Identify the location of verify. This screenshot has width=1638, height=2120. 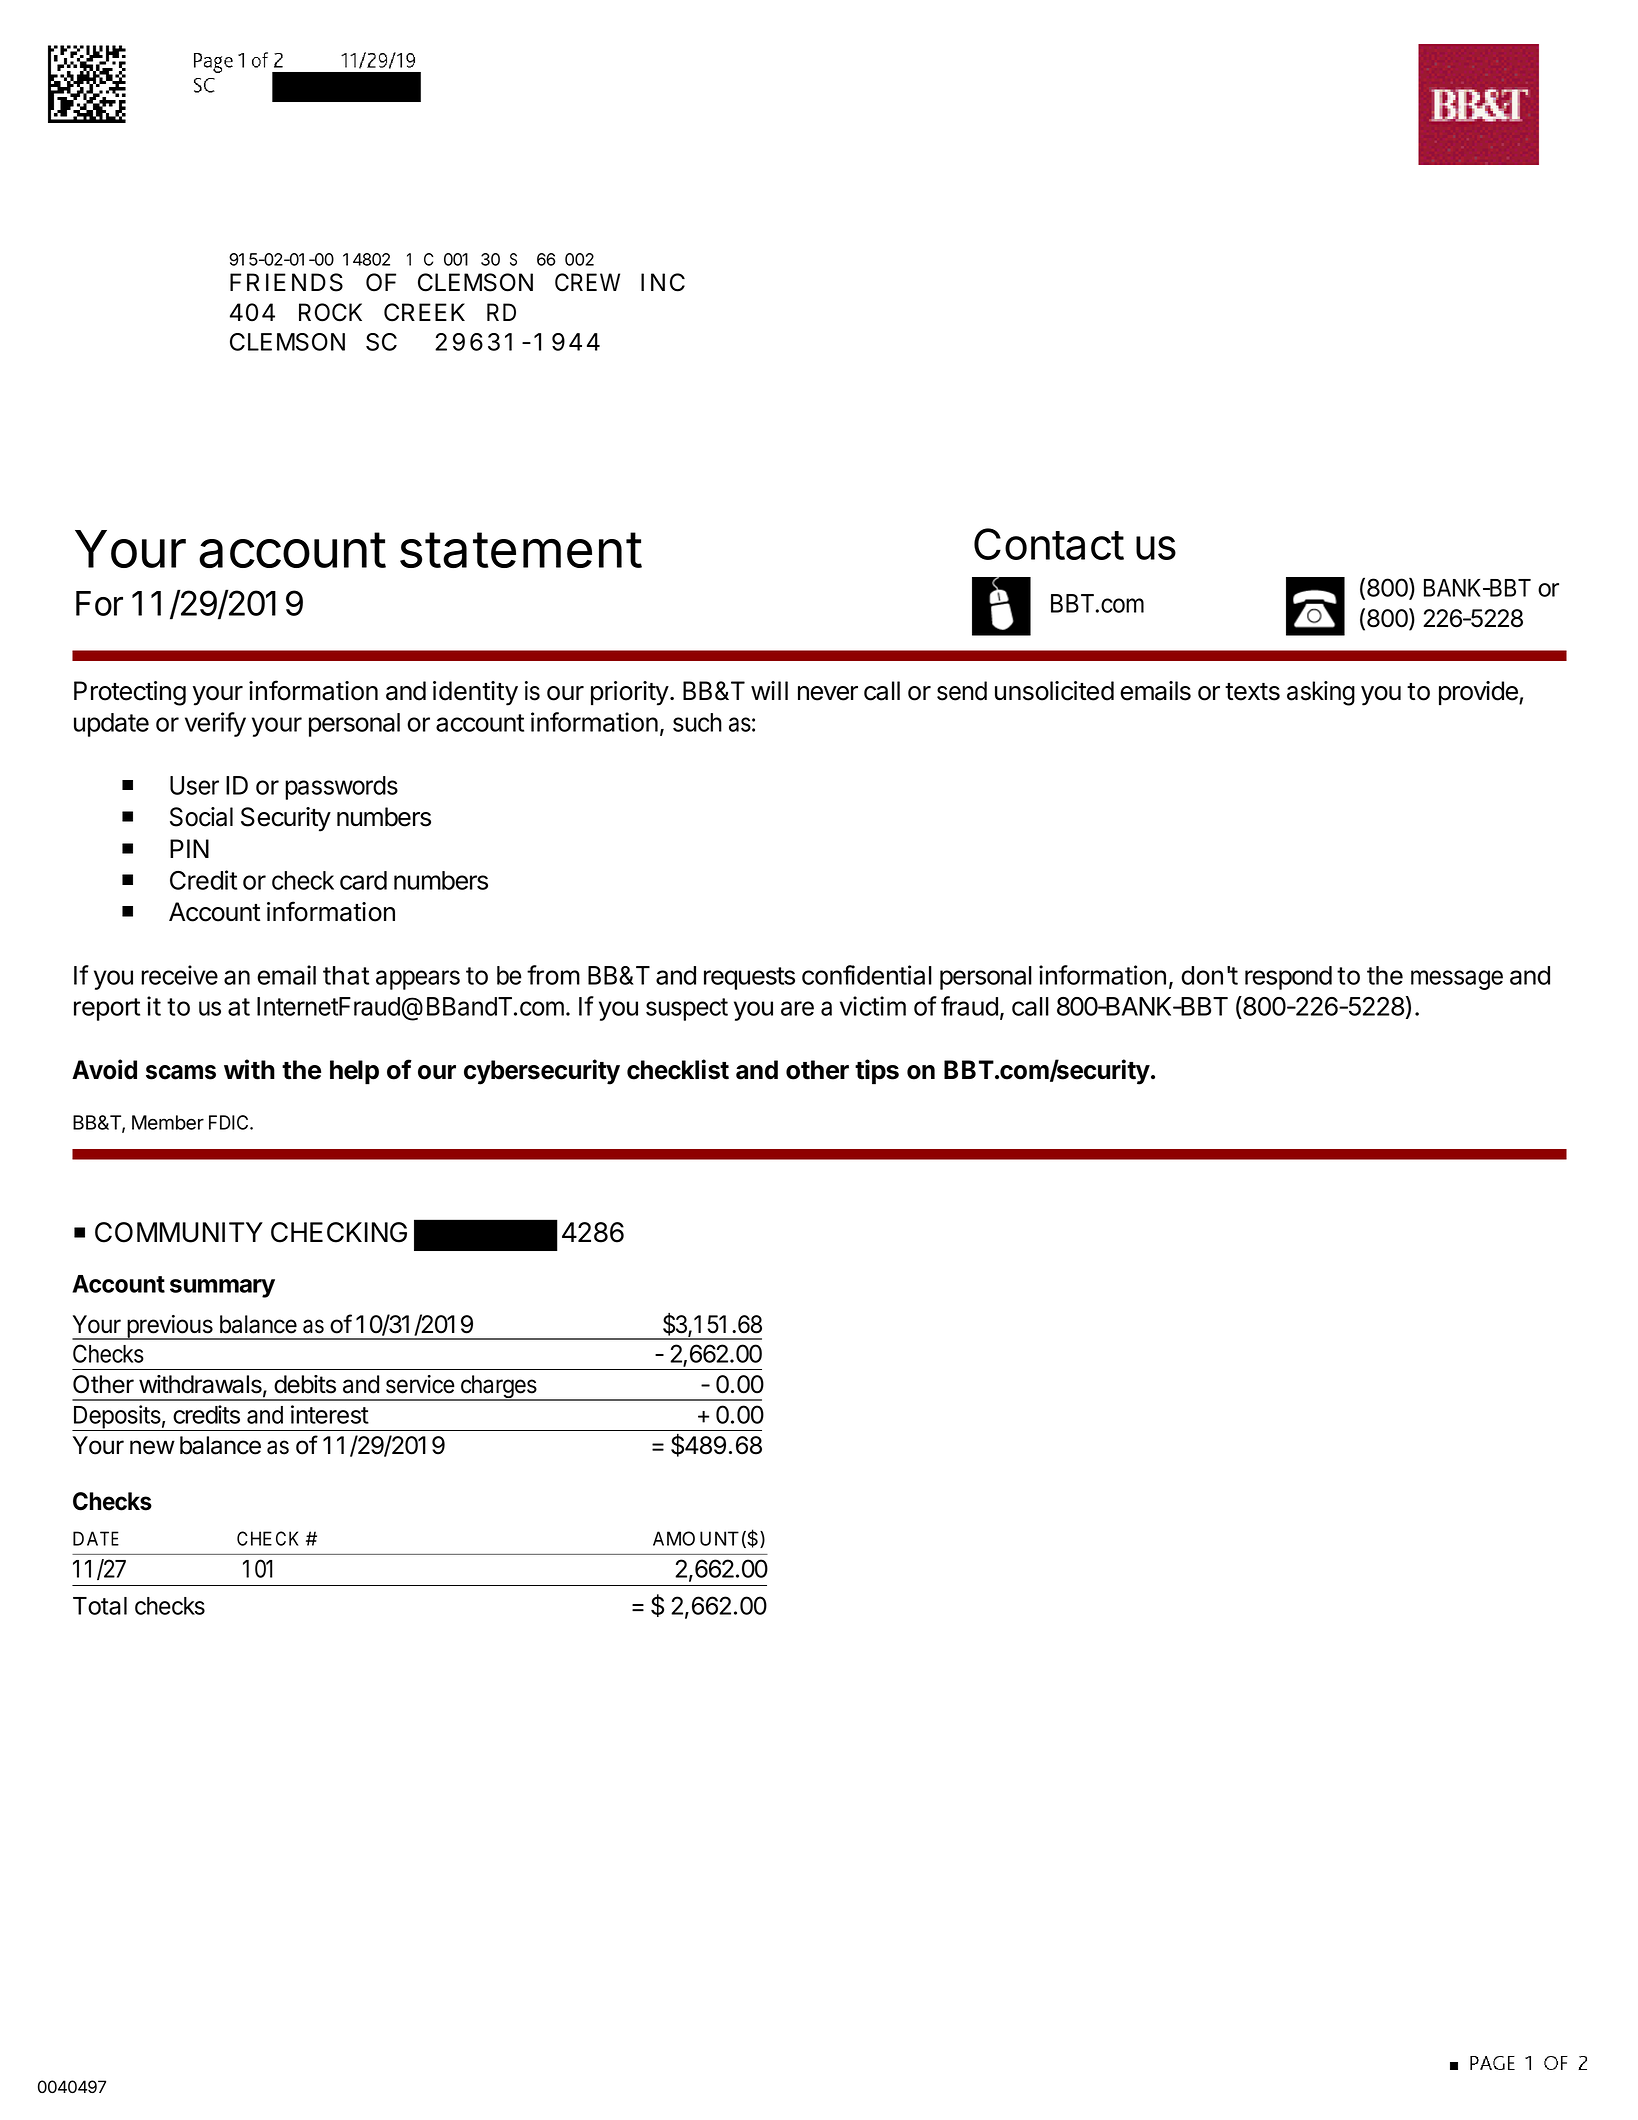
(215, 724).
